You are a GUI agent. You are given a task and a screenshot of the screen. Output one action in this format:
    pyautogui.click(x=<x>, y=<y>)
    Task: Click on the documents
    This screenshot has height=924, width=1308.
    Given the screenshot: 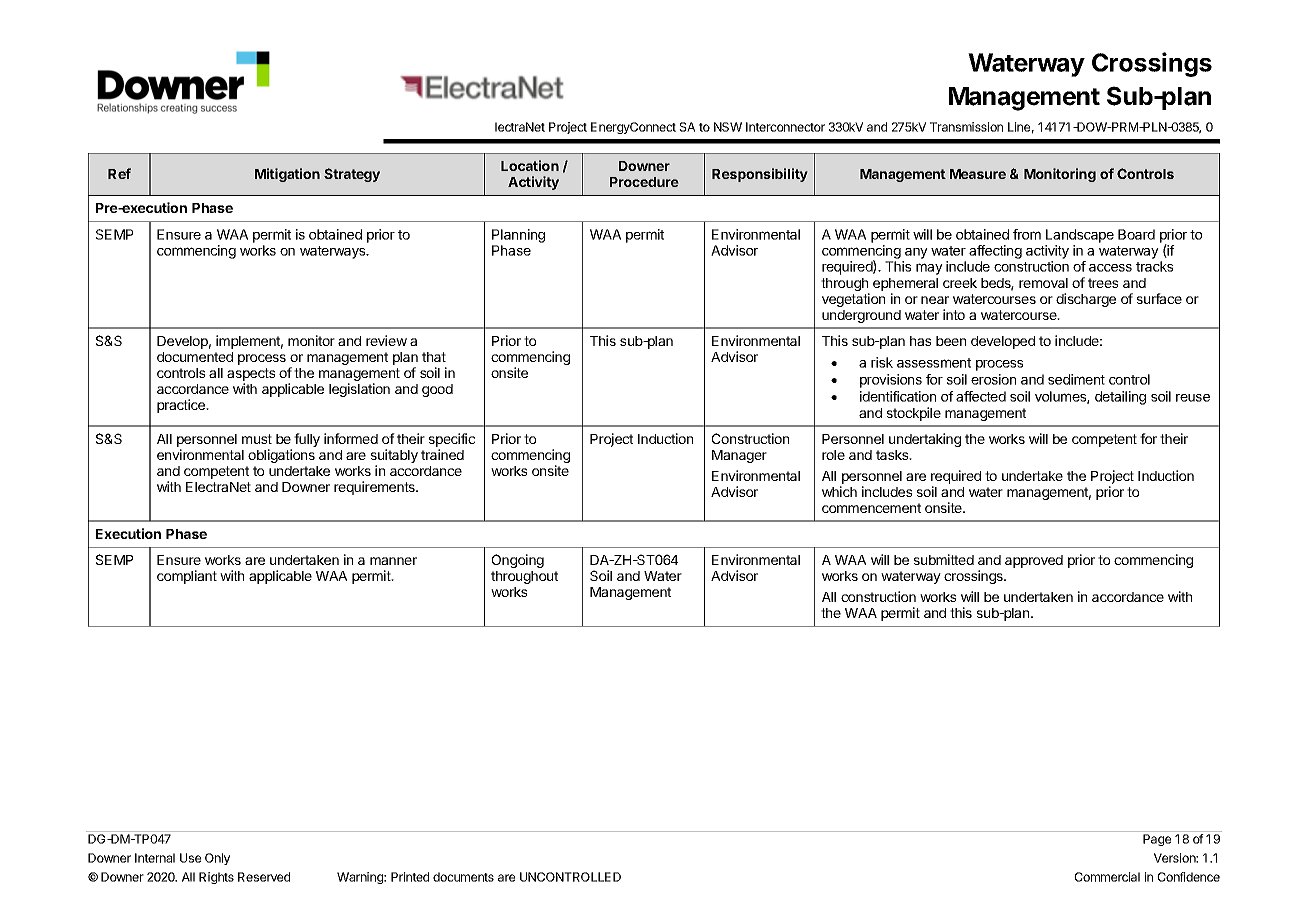 What is the action you would take?
    pyautogui.click(x=463, y=877)
